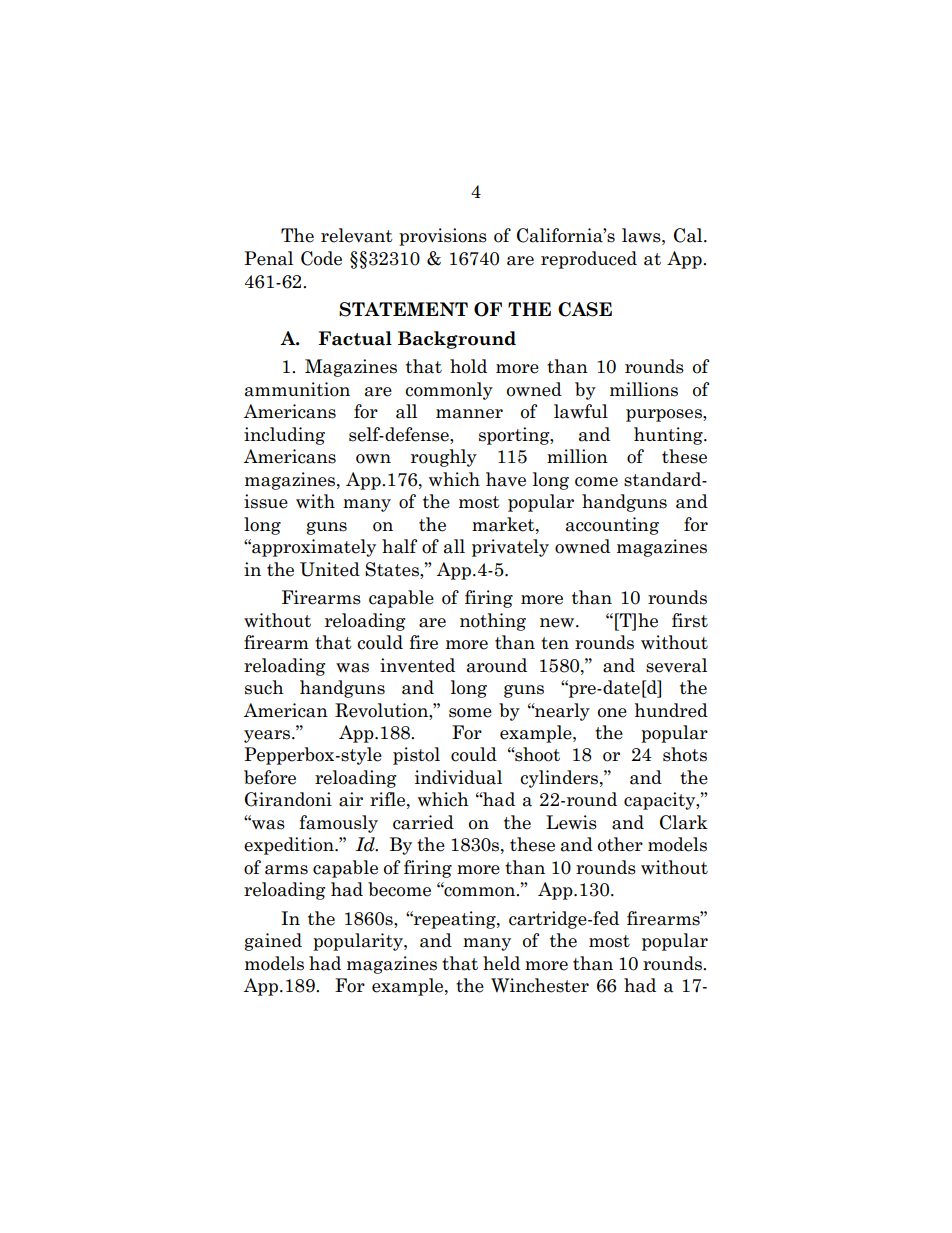  I want to click on gained, so click(273, 942).
